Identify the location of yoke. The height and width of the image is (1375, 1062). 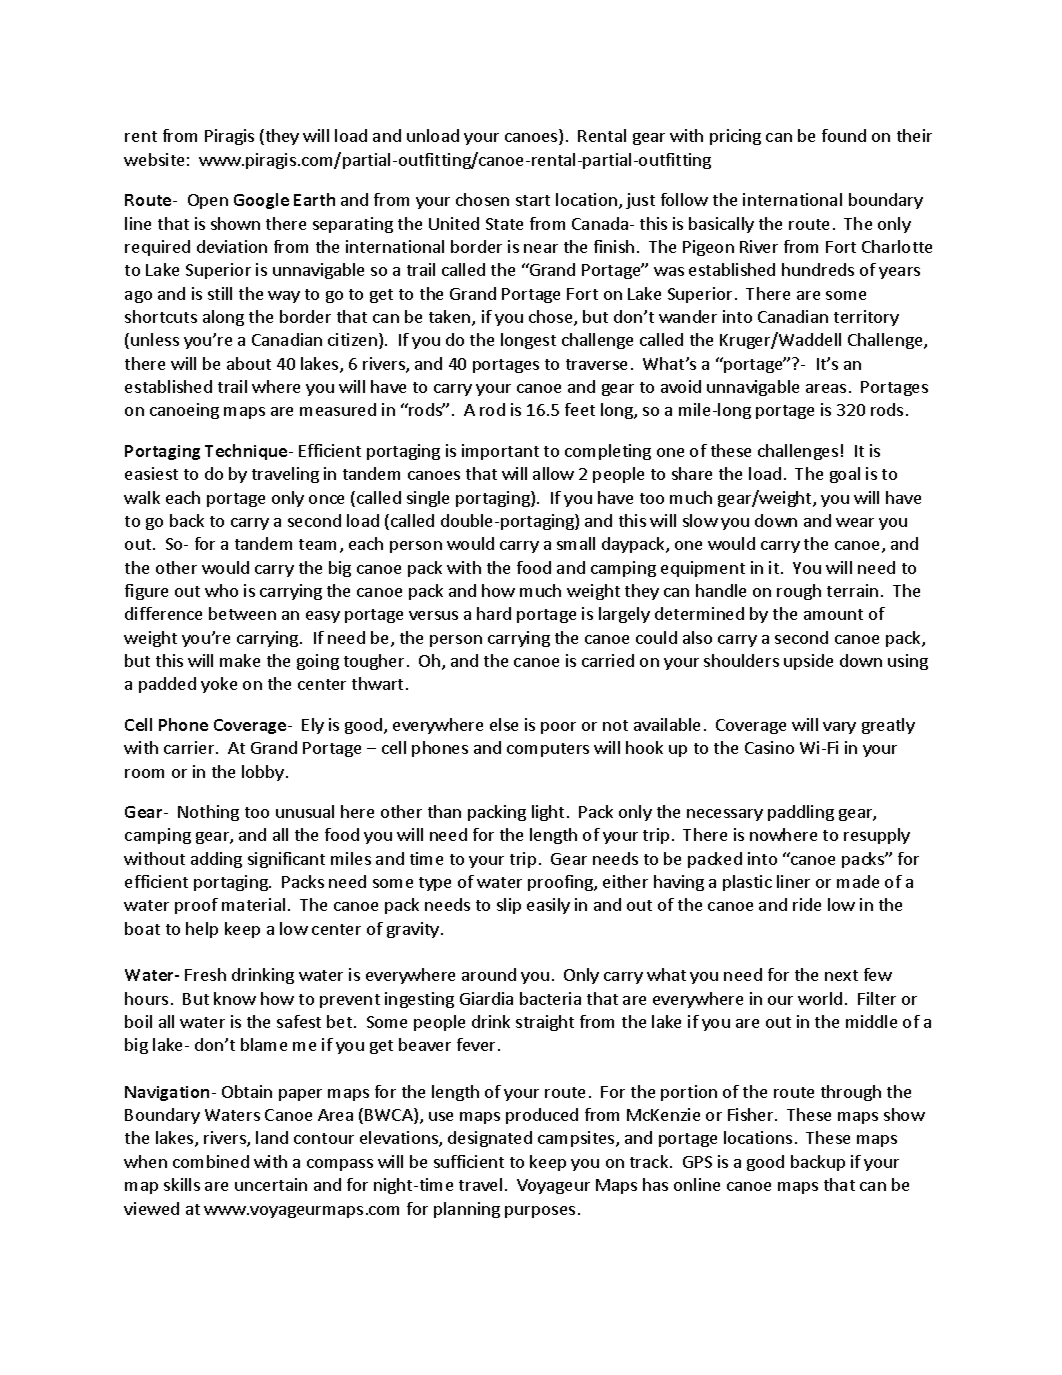
(219, 685).
